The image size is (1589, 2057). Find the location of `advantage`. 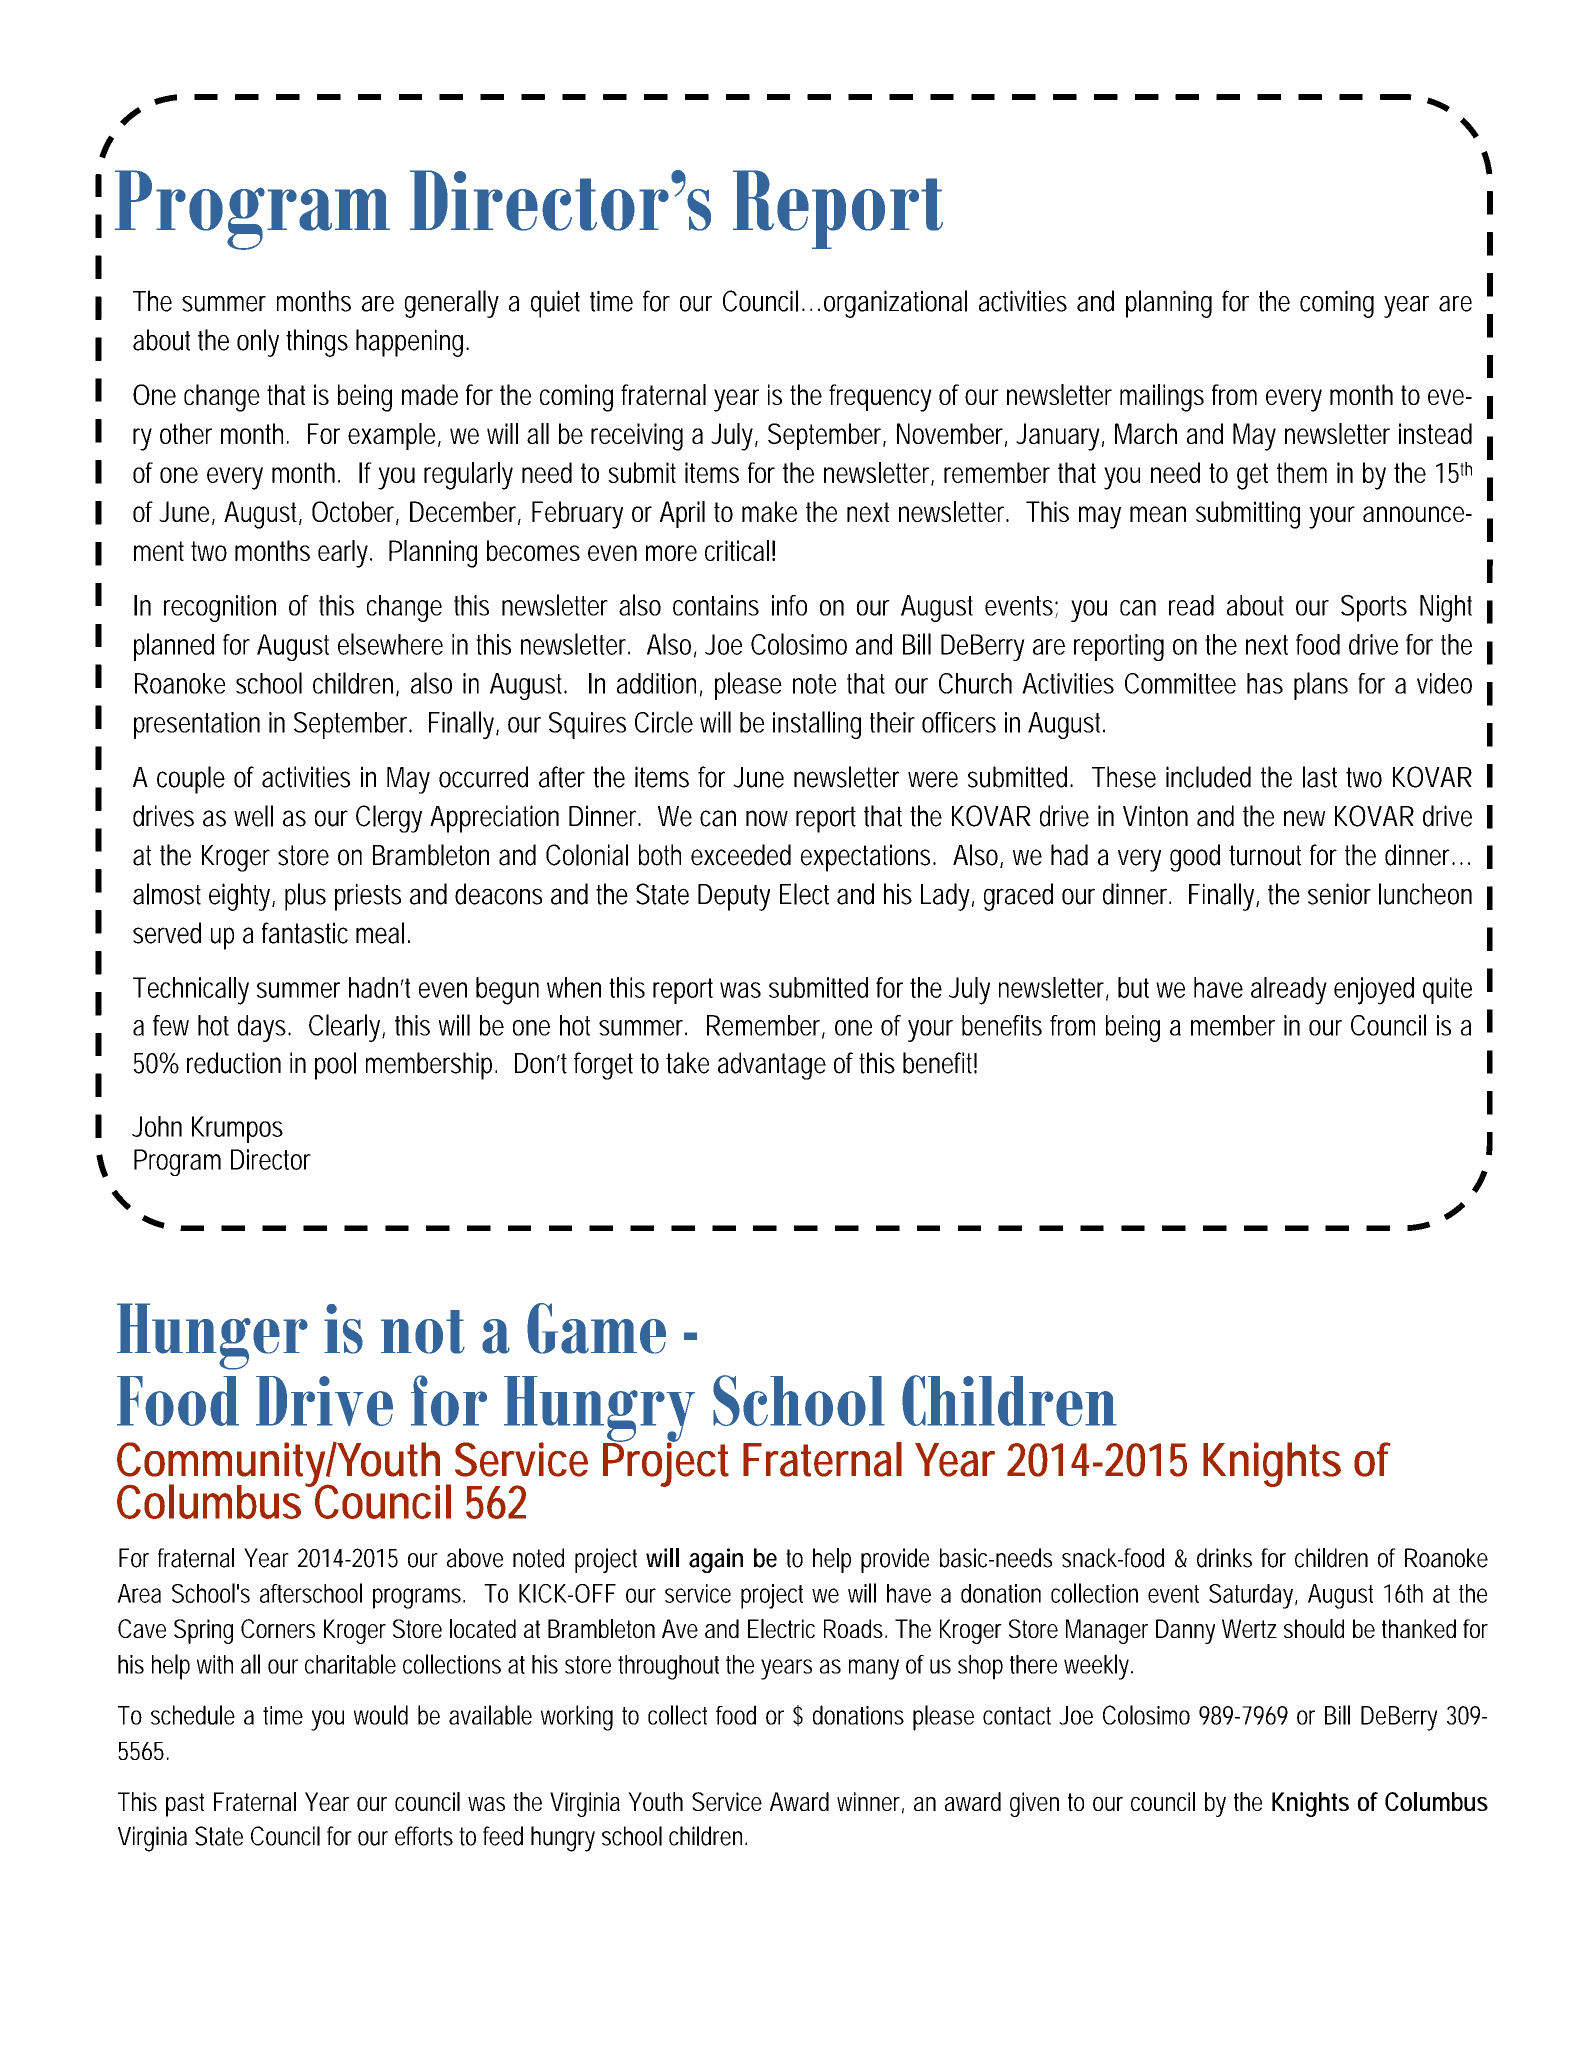

advantage is located at coordinates (772, 1066).
